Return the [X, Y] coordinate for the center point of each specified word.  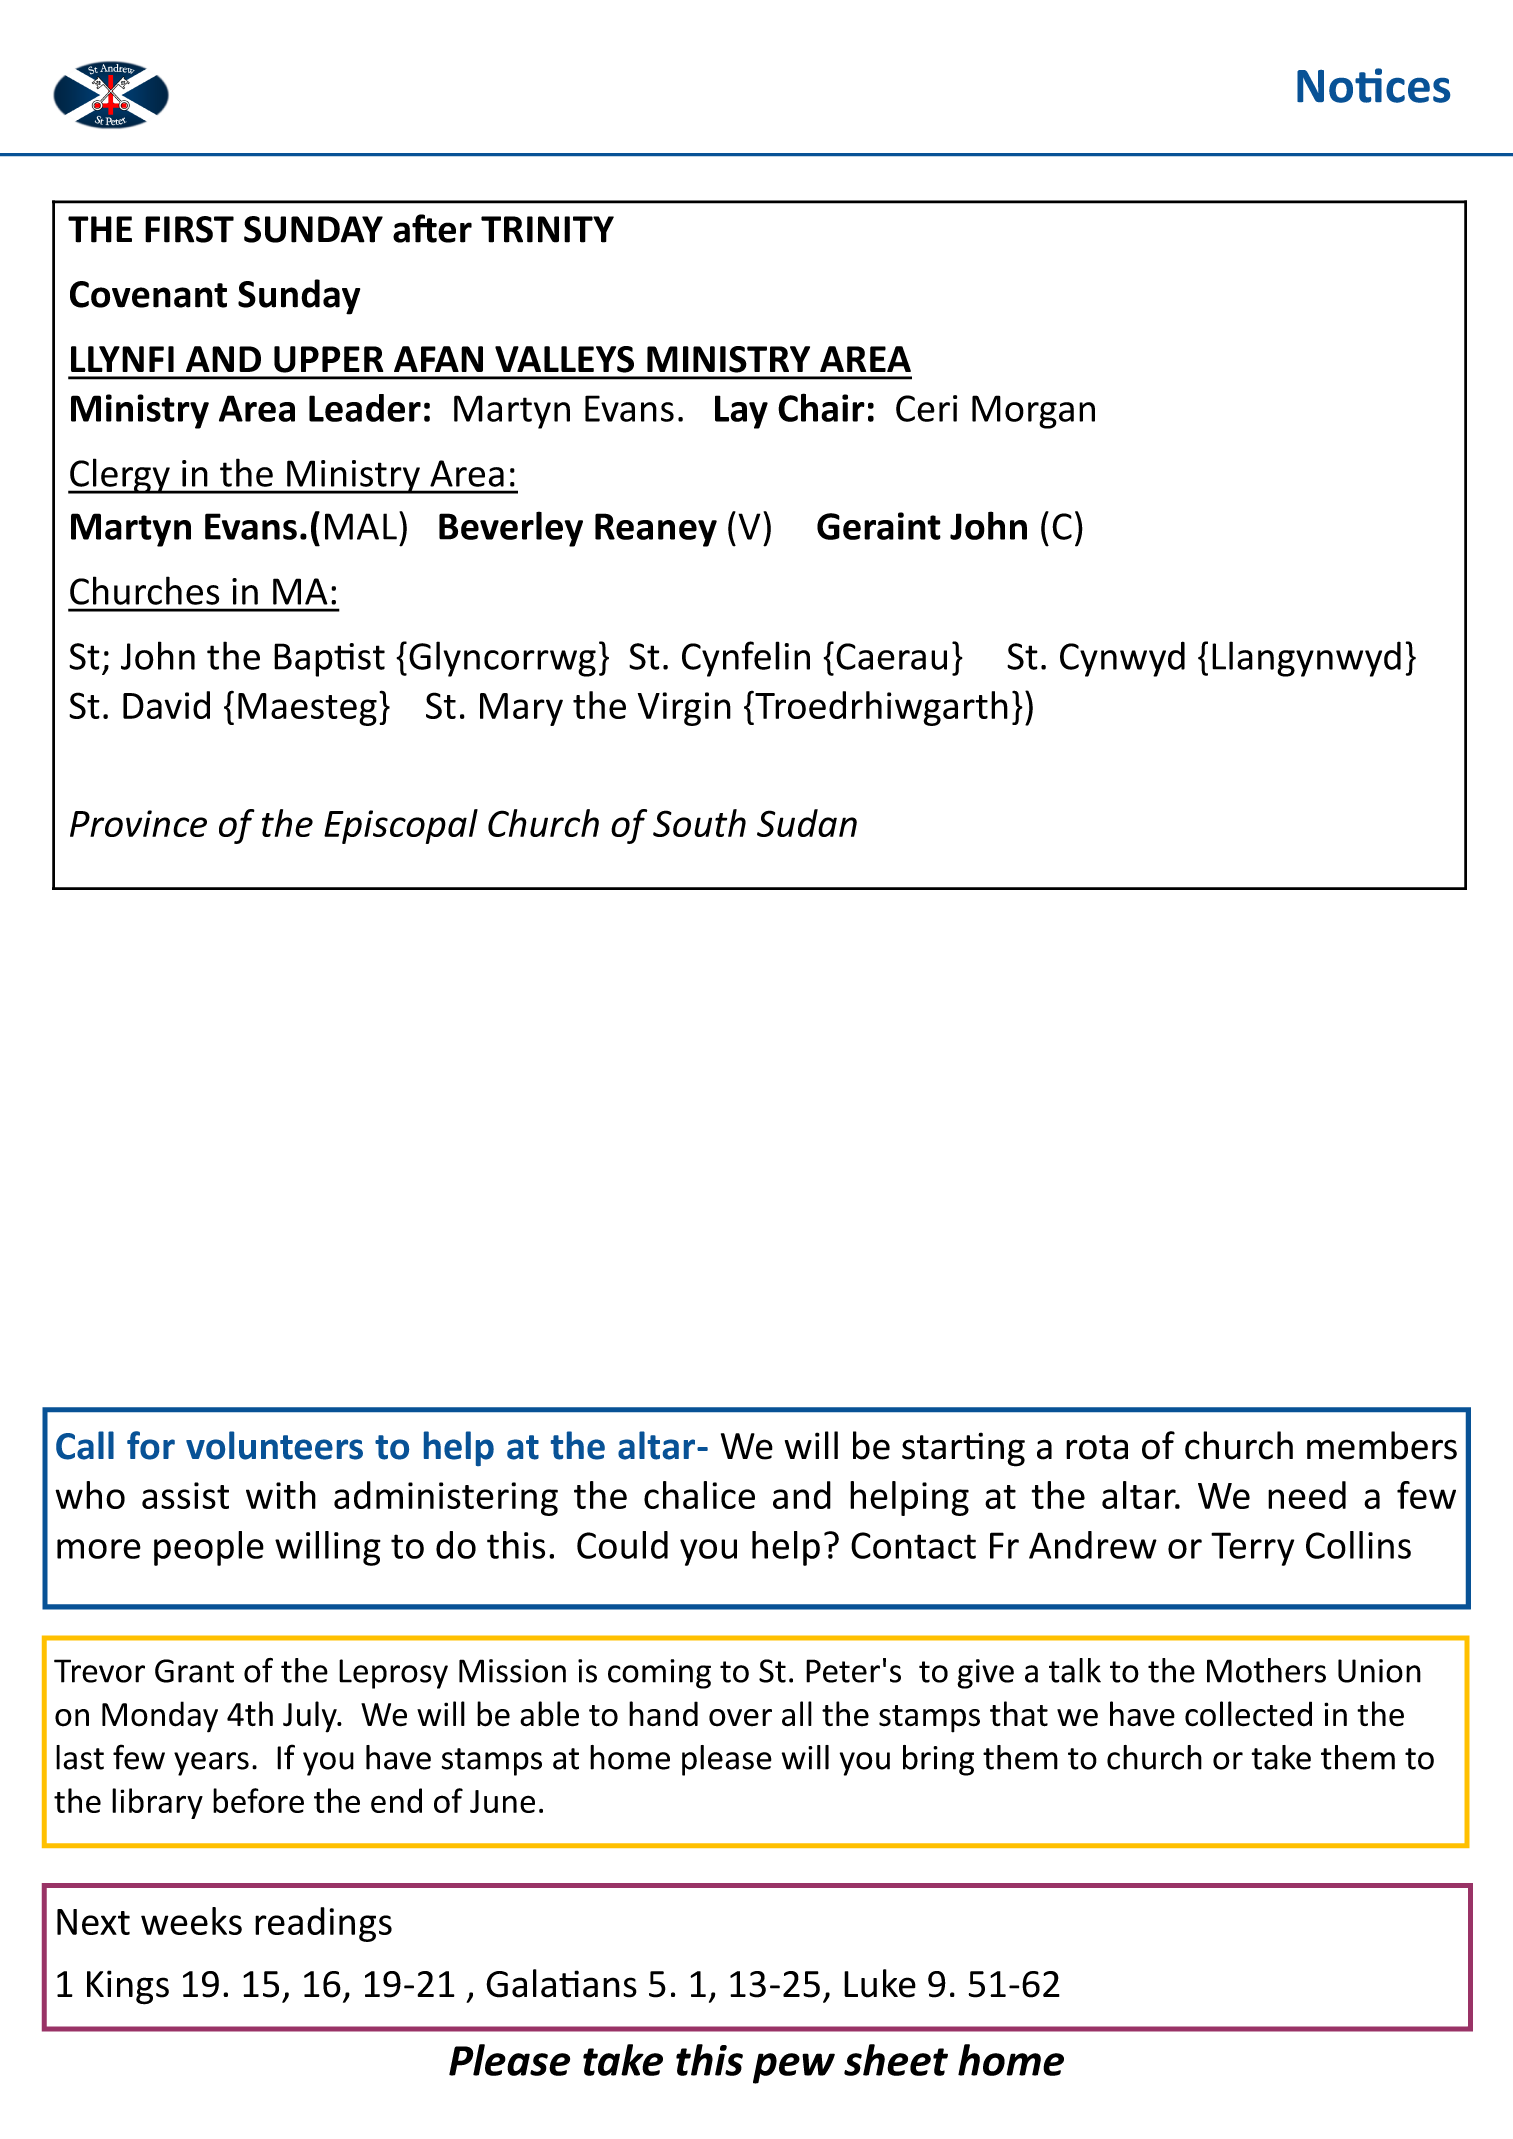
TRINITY [547, 229]
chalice [699, 1495]
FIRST [189, 229]
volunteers [274, 1445]
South [699, 823]
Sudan [807, 823]
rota [1097, 1447]
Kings [128, 1987]
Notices [1373, 85]
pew [794, 2068]
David [166, 705]
